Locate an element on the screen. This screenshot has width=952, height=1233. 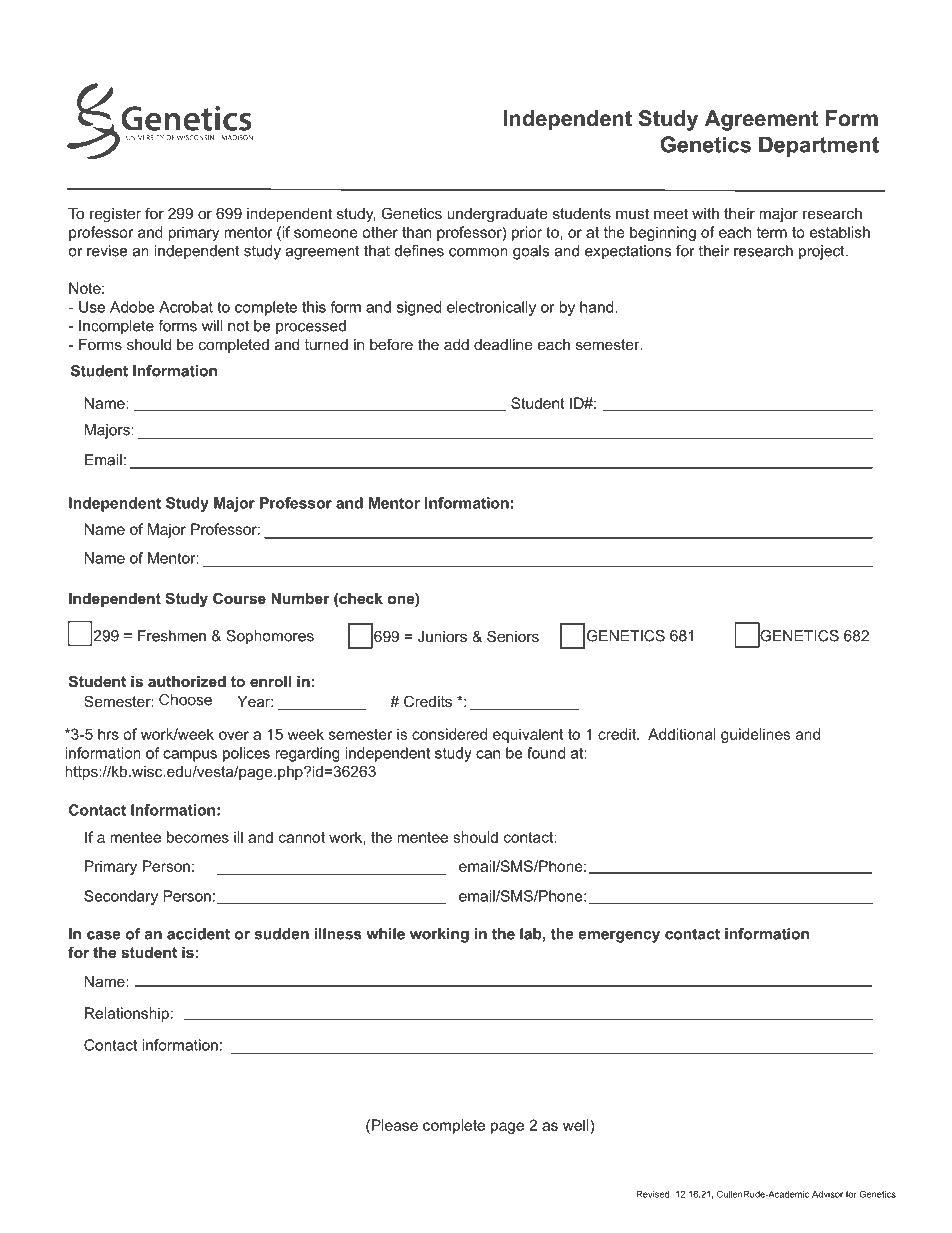
Relationship is located at coordinates (127, 1014).
